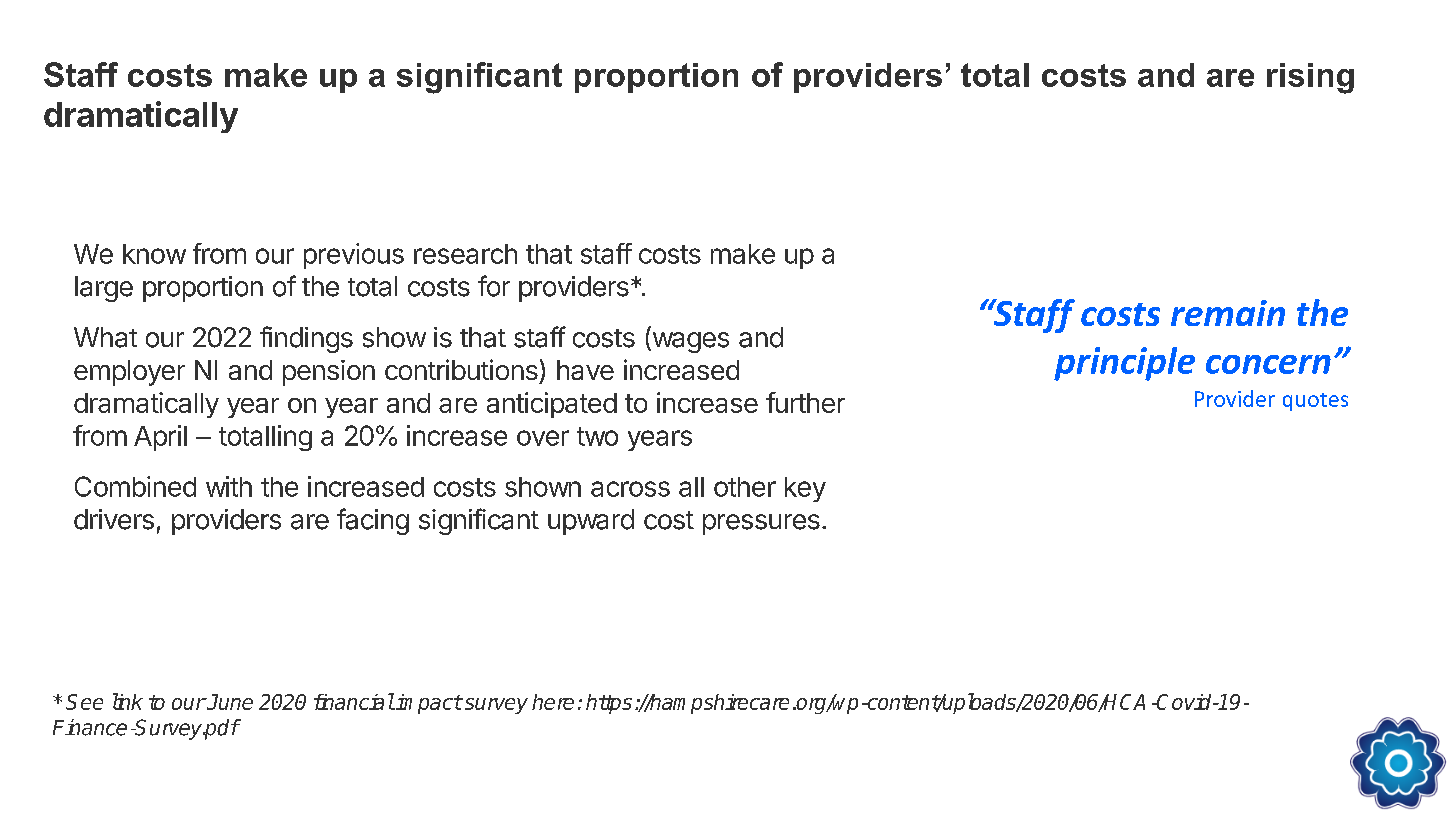  What do you see at coordinates (1228, 313) in the document?
I see `remain` at bounding box center [1228, 313].
